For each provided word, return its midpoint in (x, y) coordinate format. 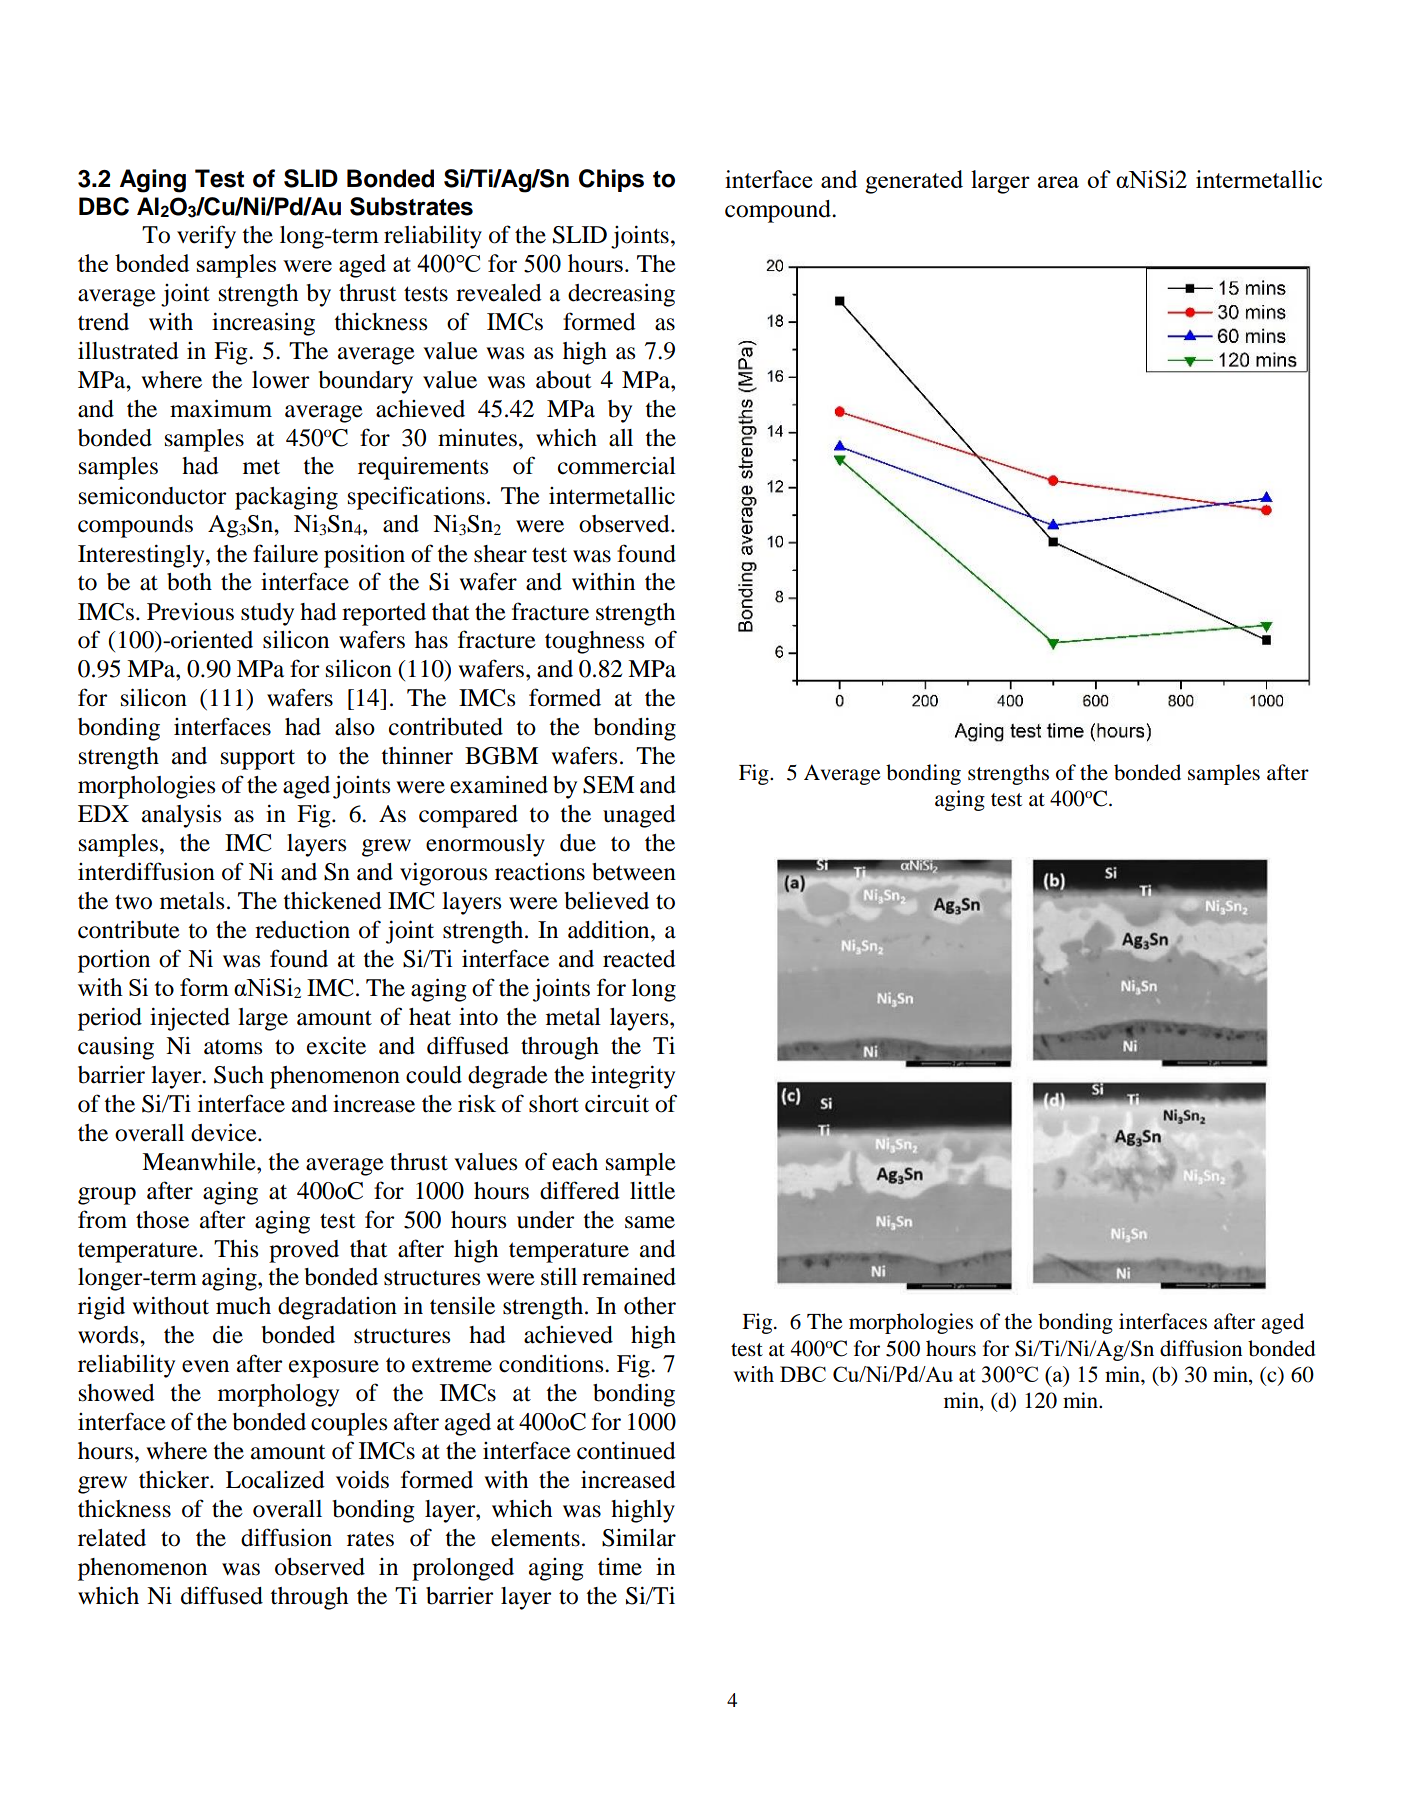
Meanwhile (200, 1162)
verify (206, 237)
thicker (175, 1479)
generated (914, 182)
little (652, 1191)
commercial (617, 466)
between (634, 872)
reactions (540, 871)
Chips (611, 180)
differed (580, 1190)
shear (500, 554)
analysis (181, 816)
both (189, 582)
